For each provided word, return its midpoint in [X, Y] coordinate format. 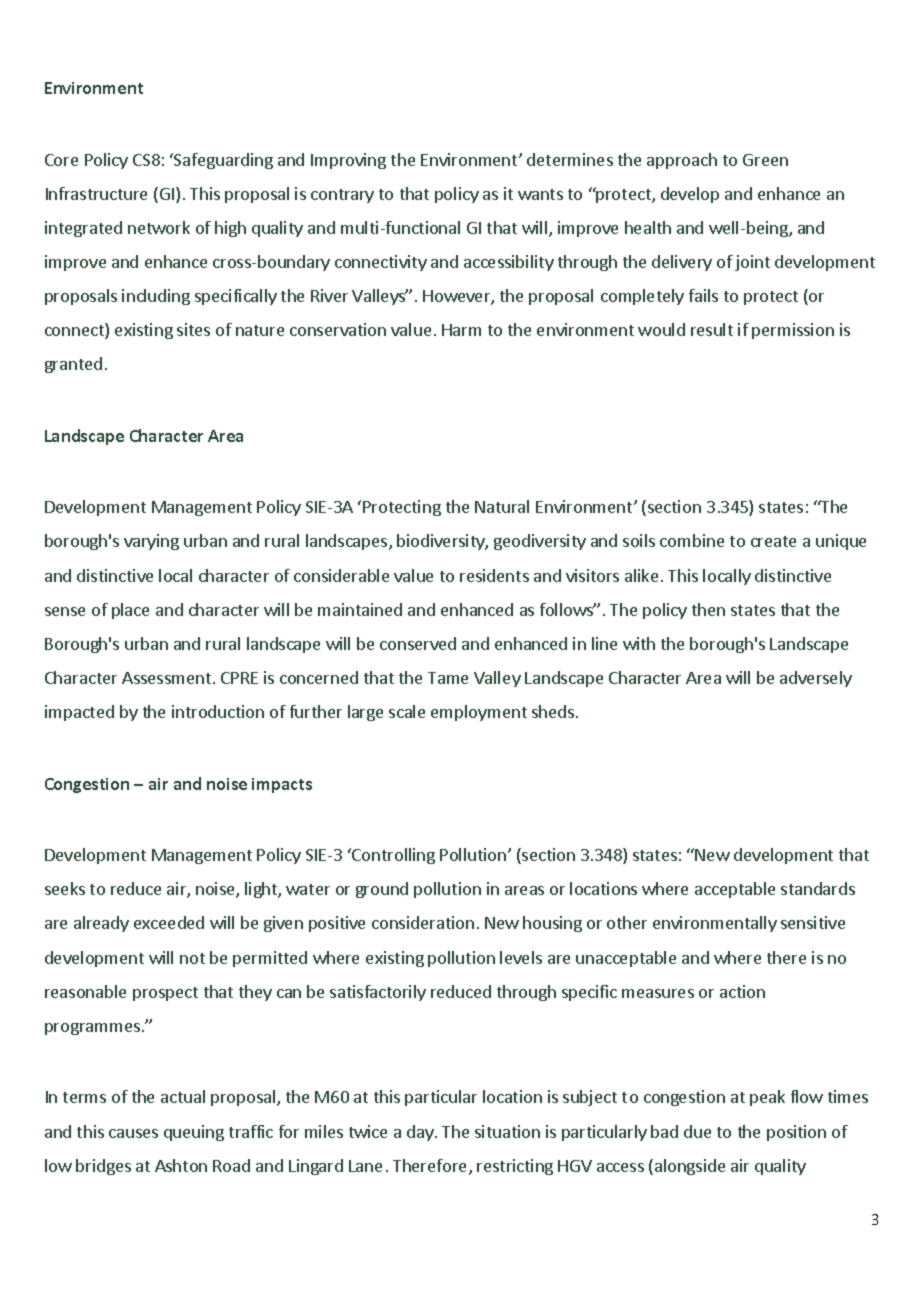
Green [765, 160]
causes [133, 1133]
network [159, 227]
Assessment [166, 678]
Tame [448, 678]
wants [540, 194]
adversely [816, 679]
